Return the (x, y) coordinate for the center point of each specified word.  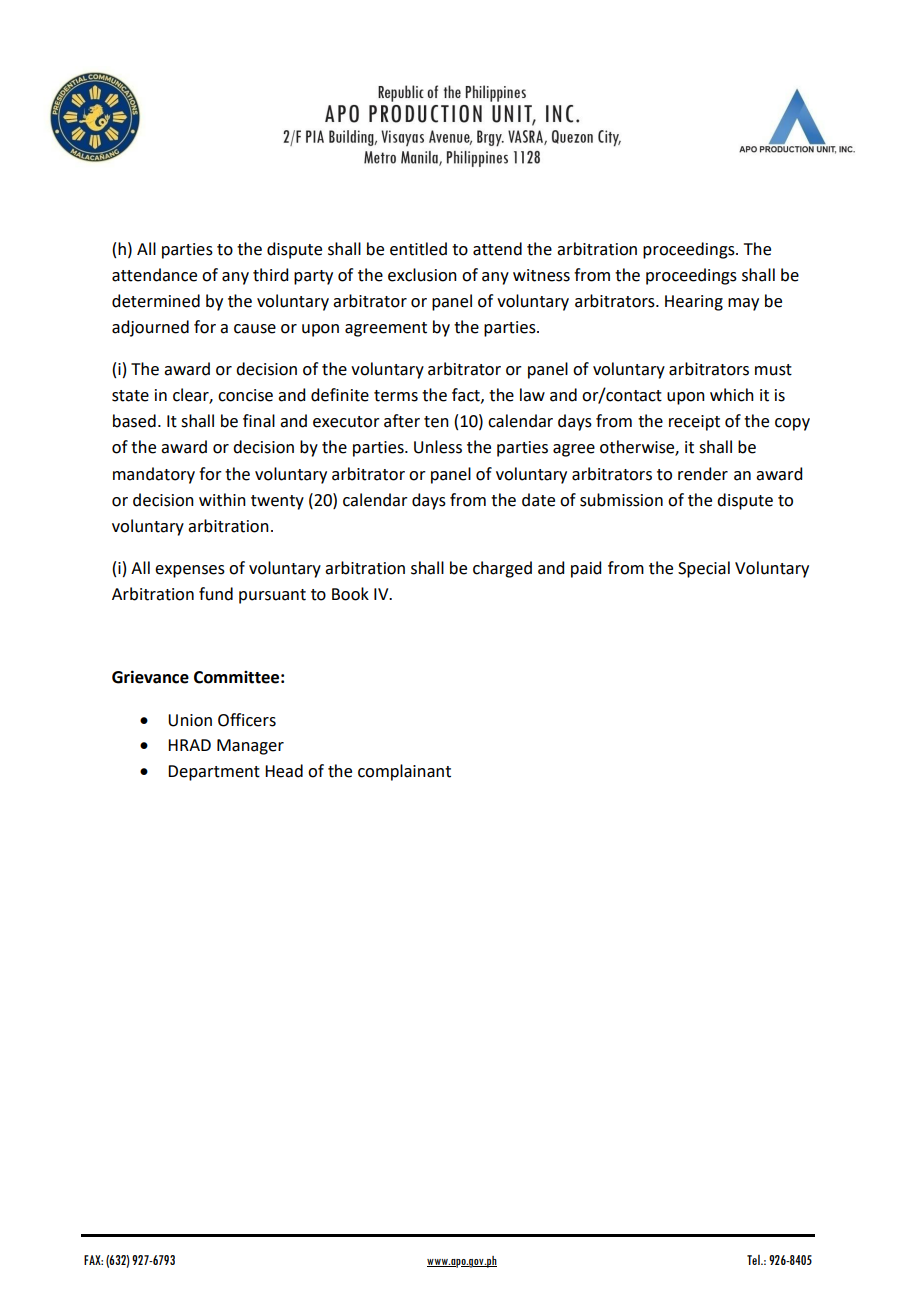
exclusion (422, 275)
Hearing (694, 303)
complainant (404, 772)
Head (284, 771)
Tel (754, 1260)
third (270, 275)
